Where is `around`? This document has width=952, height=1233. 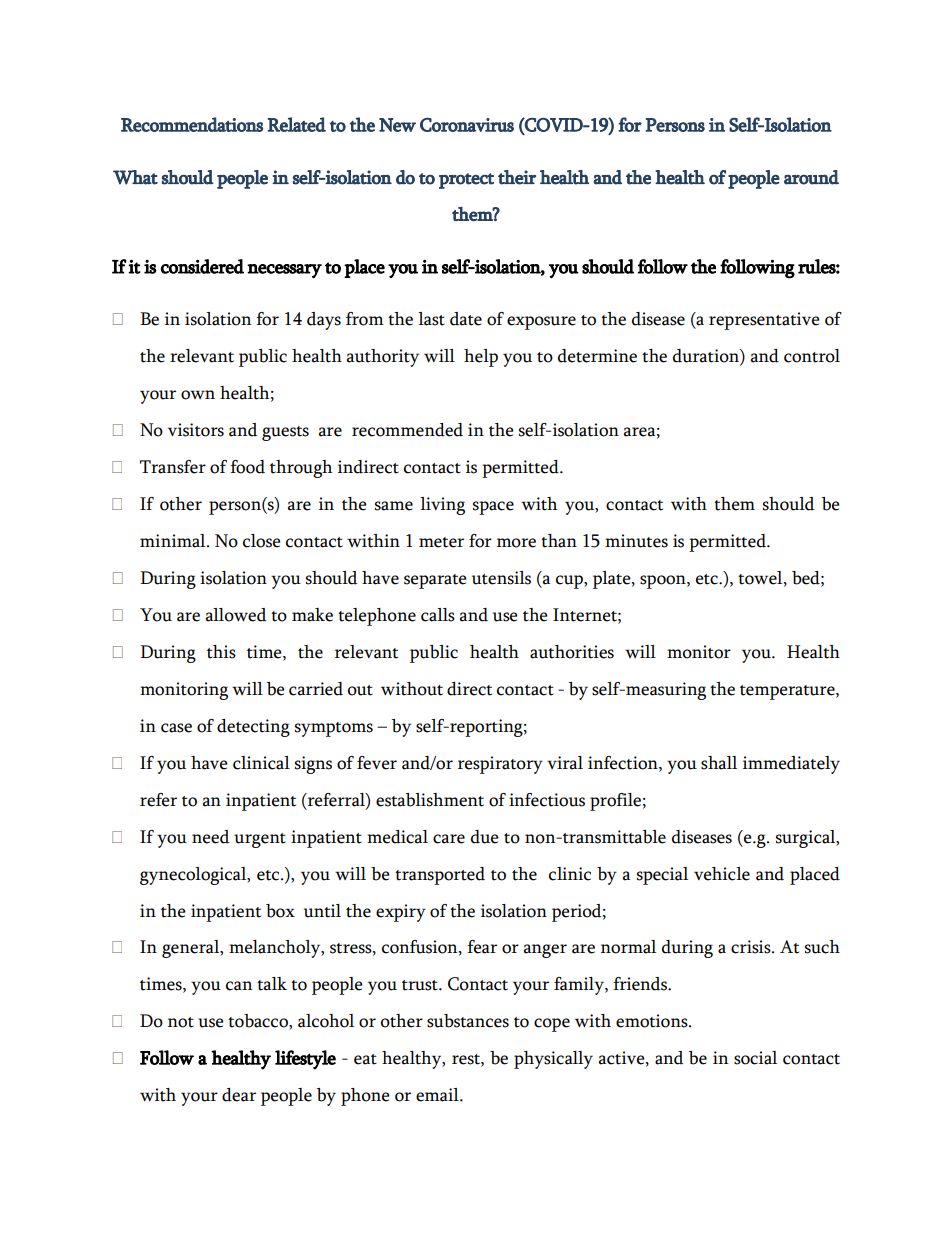
around is located at coordinates (811, 177).
